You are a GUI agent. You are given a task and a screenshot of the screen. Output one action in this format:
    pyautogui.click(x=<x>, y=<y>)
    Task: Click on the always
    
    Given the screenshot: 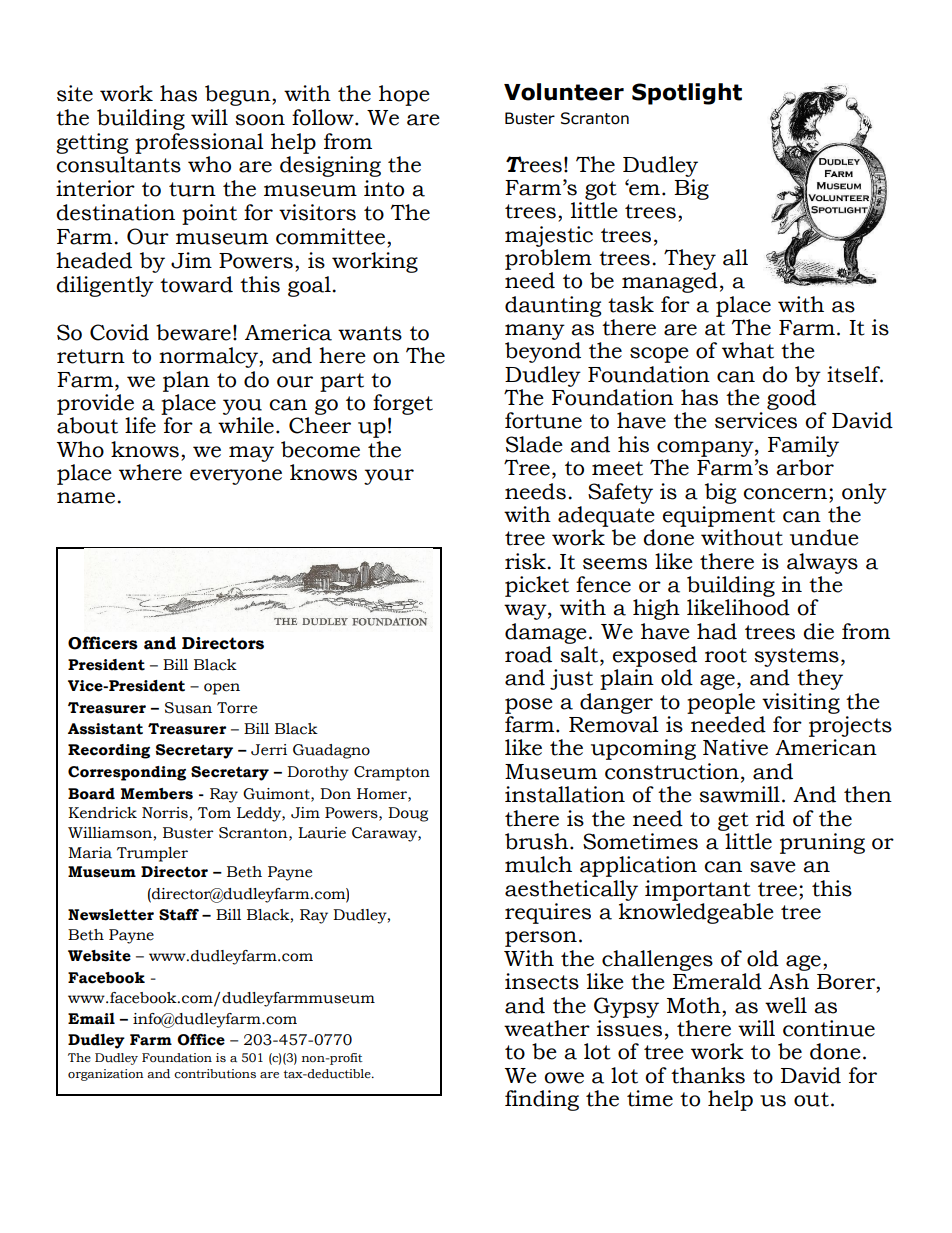 What is the action you would take?
    pyautogui.click(x=822, y=563)
